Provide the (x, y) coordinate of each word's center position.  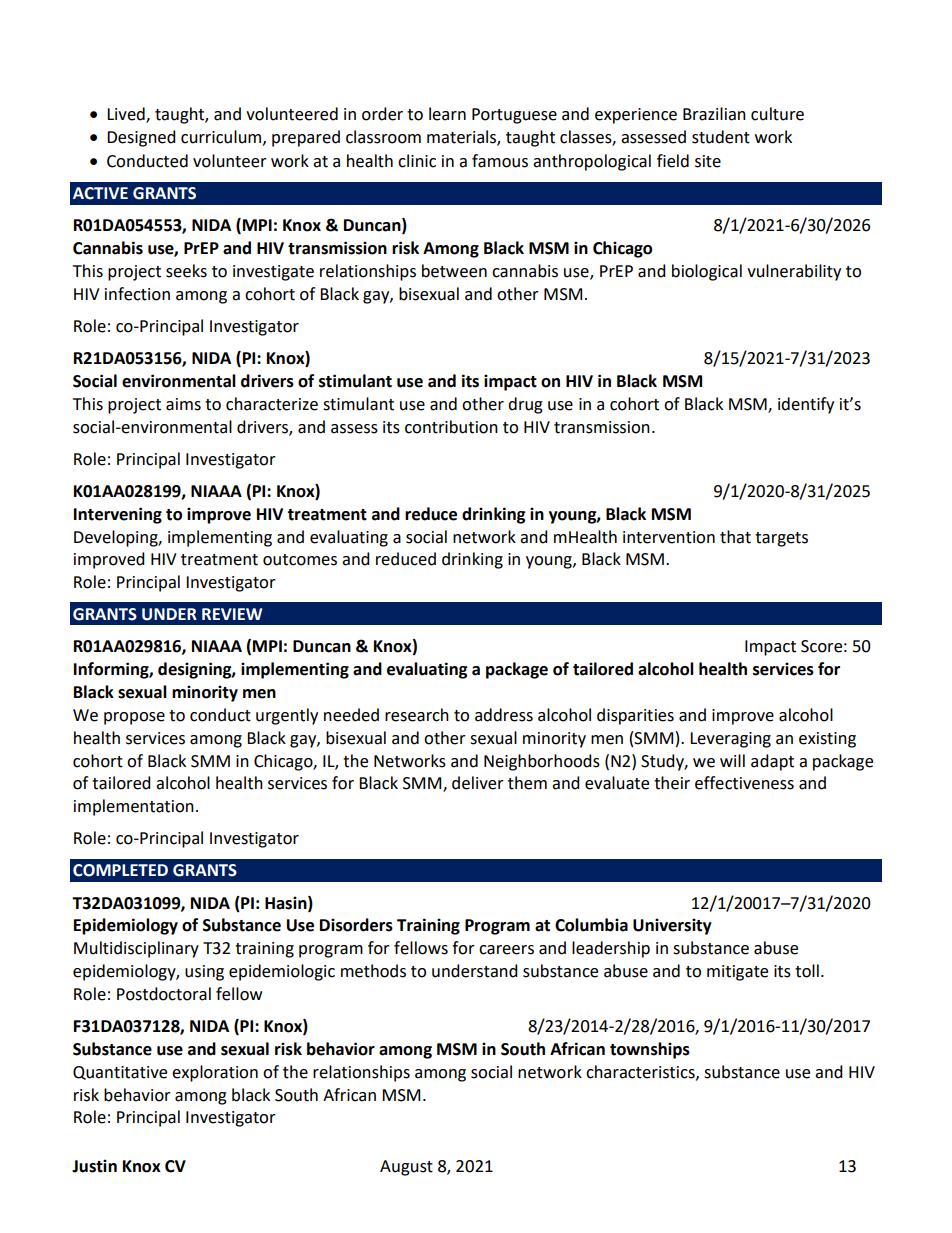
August (406, 1168)
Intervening (118, 515)
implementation (134, 807)
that (735, 537)
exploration (215, 1073)
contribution (451, 427)
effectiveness (744, 783)
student (721, 137)
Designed (141, 138)
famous (500, 161)
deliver (478, 783)
